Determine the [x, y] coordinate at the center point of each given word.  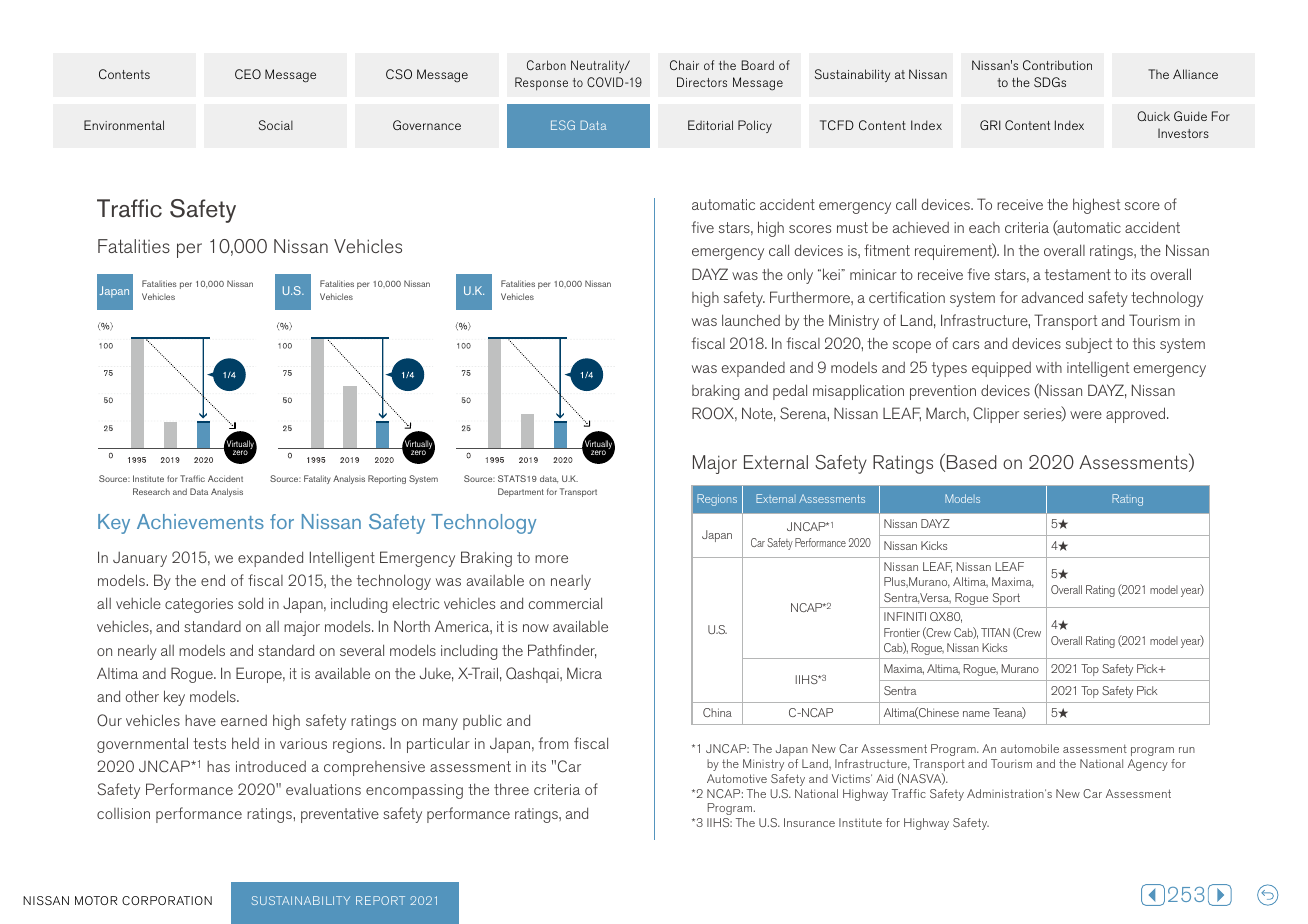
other [142, 696]
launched [751, 320]
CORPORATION [167, 900]
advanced [1052, 297]
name [976, 714]
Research [151, 491]
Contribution [1057, 65]
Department [521, 492]
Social [276, 125]
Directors [702, 82]
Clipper [996, 415]
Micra [584, 673]
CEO [248, 74]
